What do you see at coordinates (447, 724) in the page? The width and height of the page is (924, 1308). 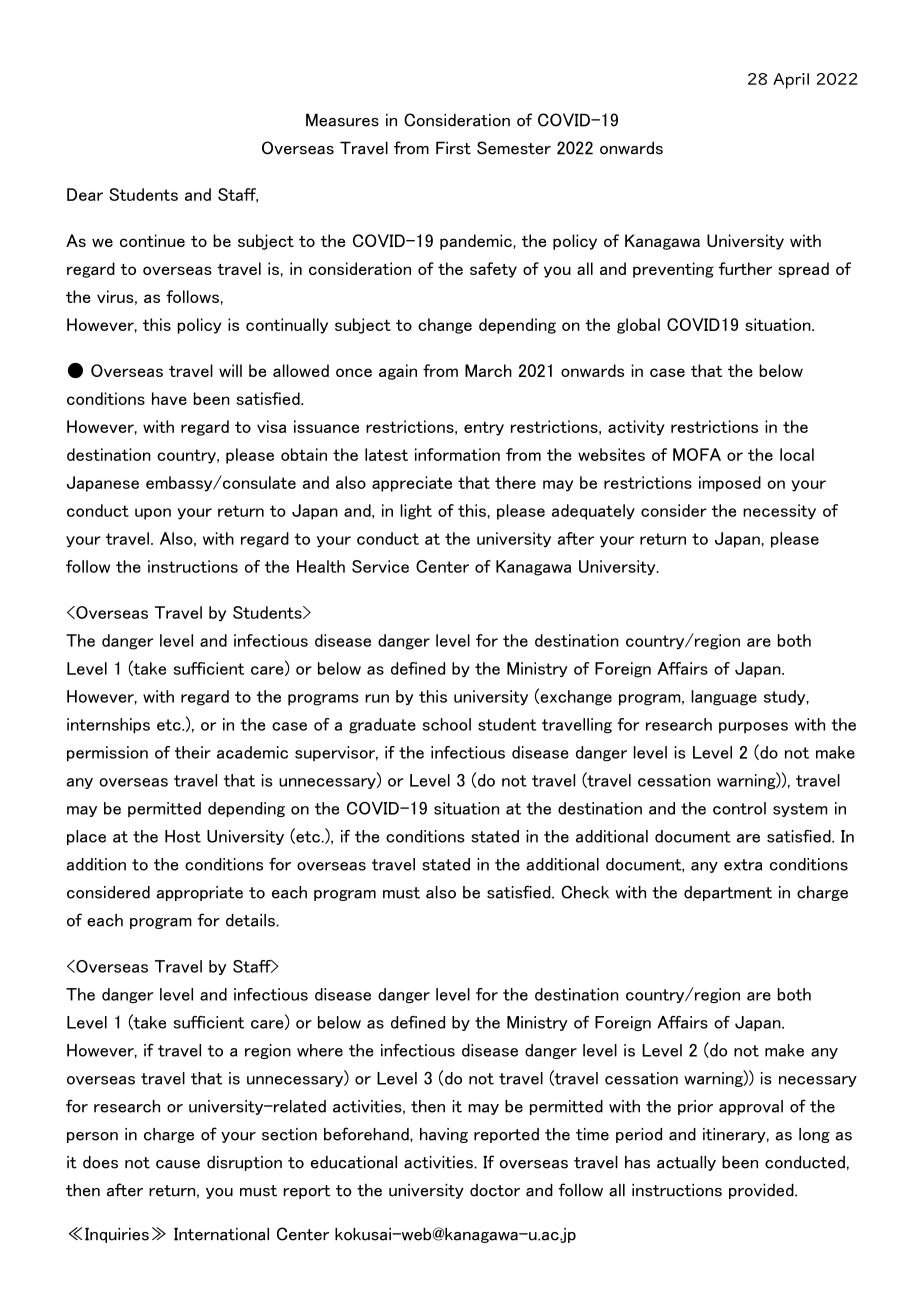 I see `school` at bounding box center [447, 724].
